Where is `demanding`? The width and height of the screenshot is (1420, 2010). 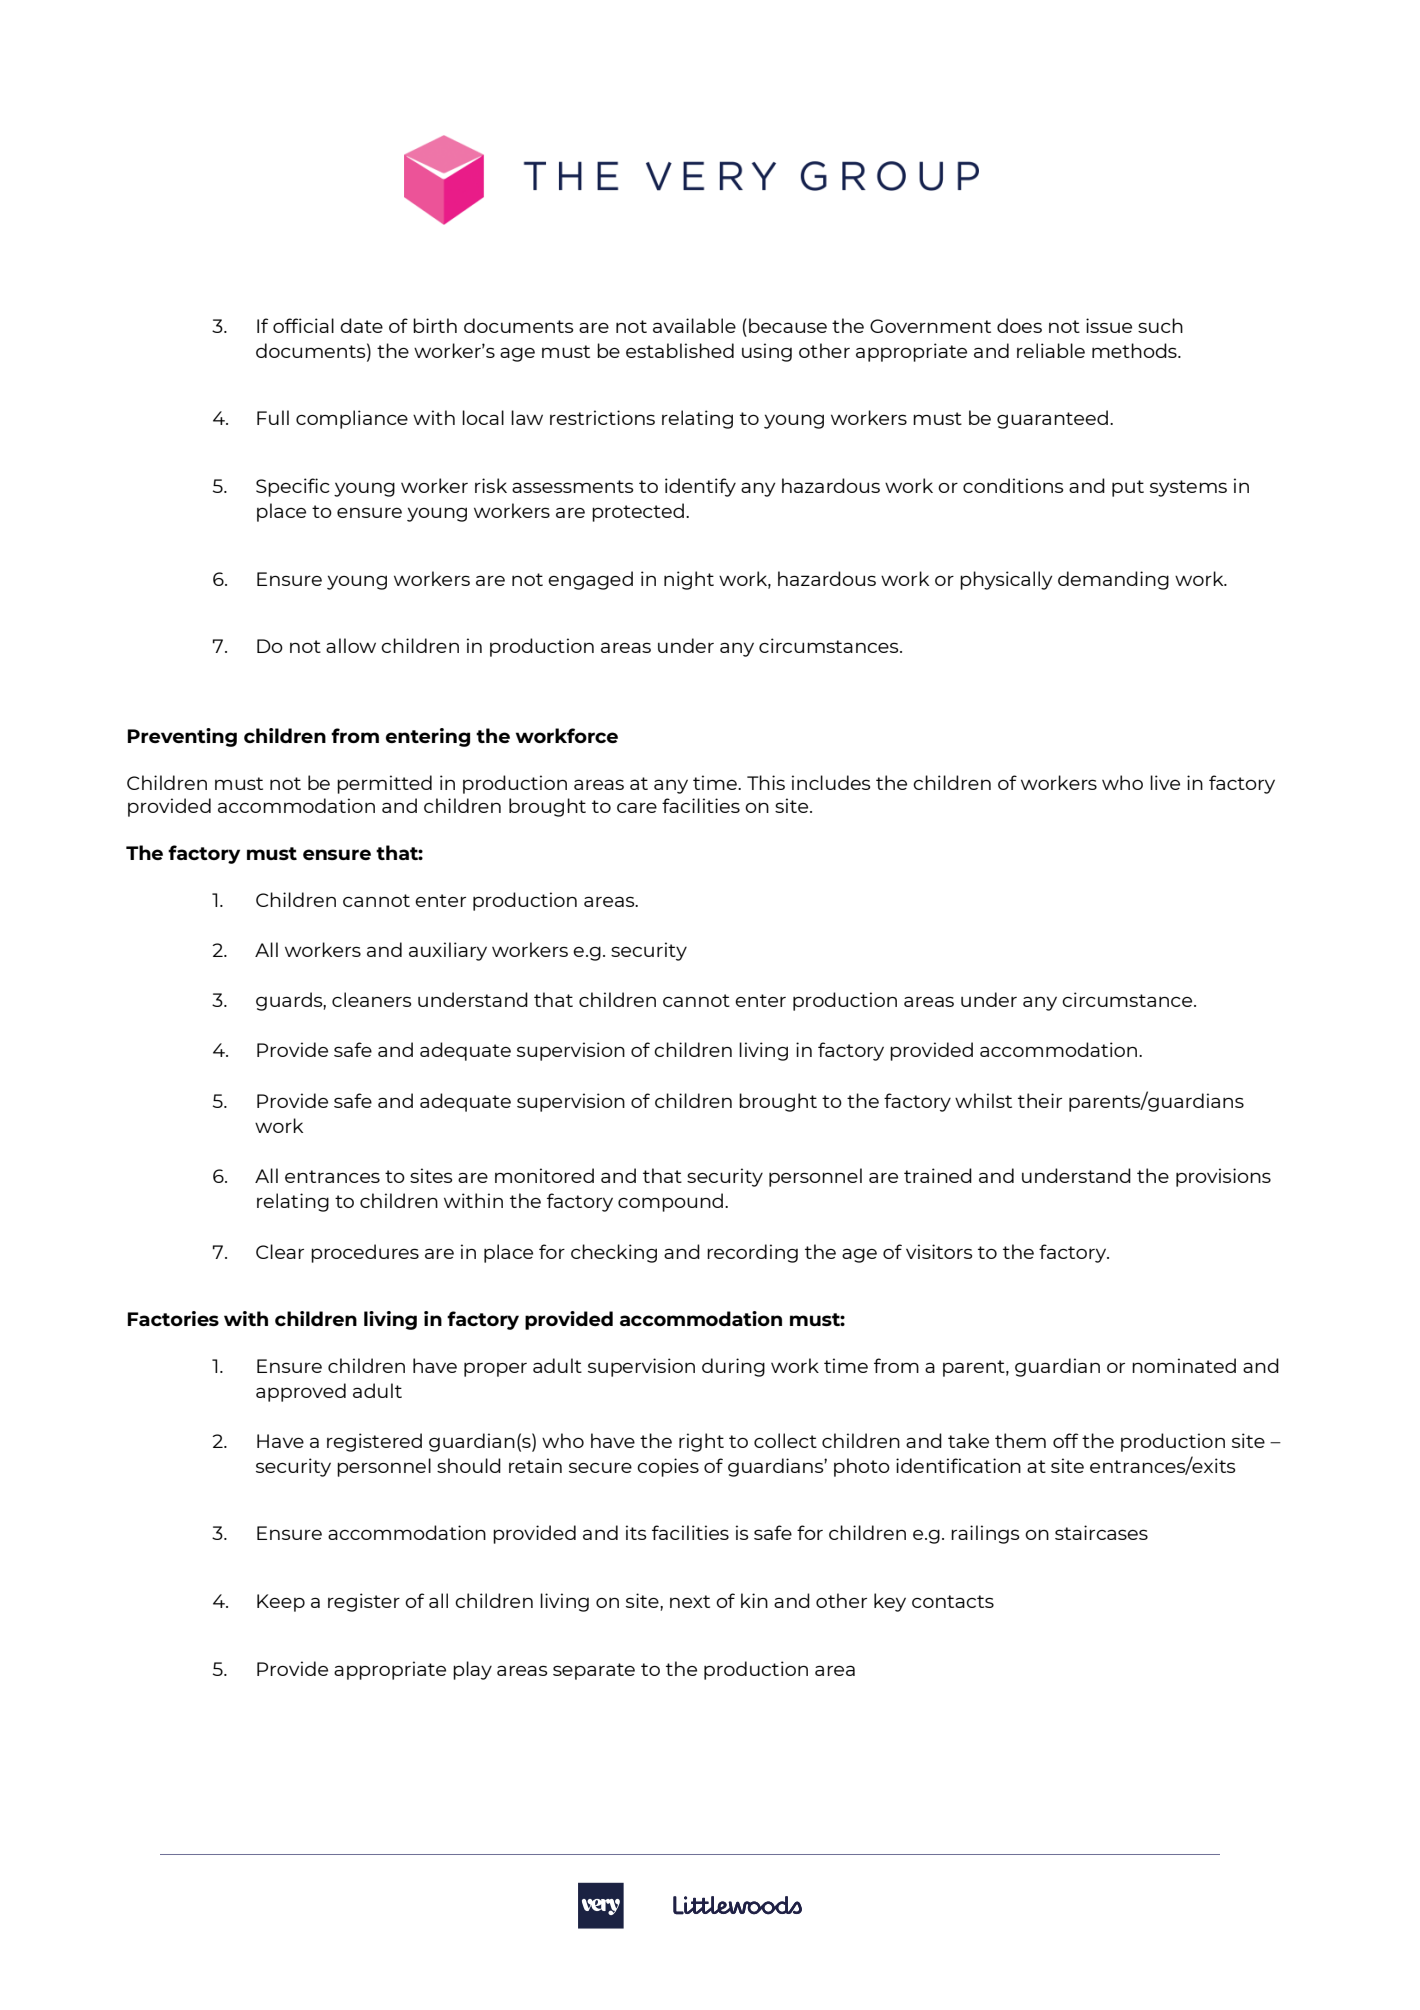 demanding is located at coordinates (1113, 580).
